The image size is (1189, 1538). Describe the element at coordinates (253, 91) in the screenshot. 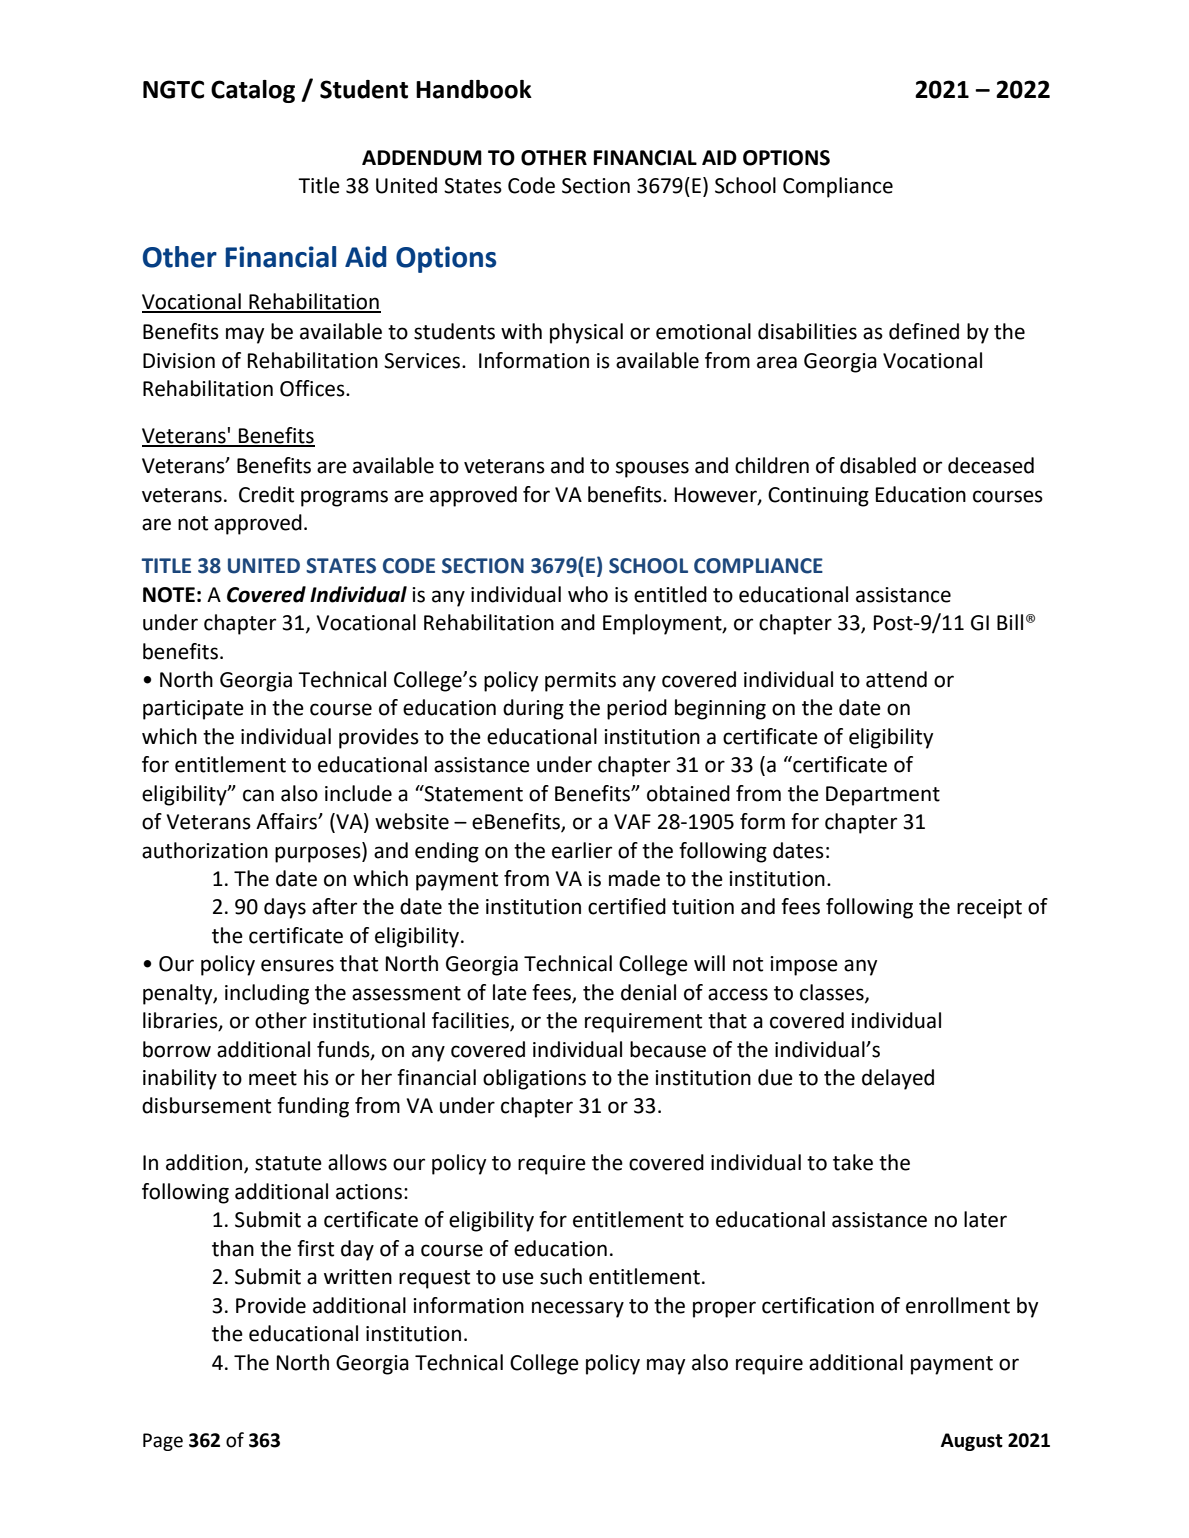

I see `Catalog` at that location.
